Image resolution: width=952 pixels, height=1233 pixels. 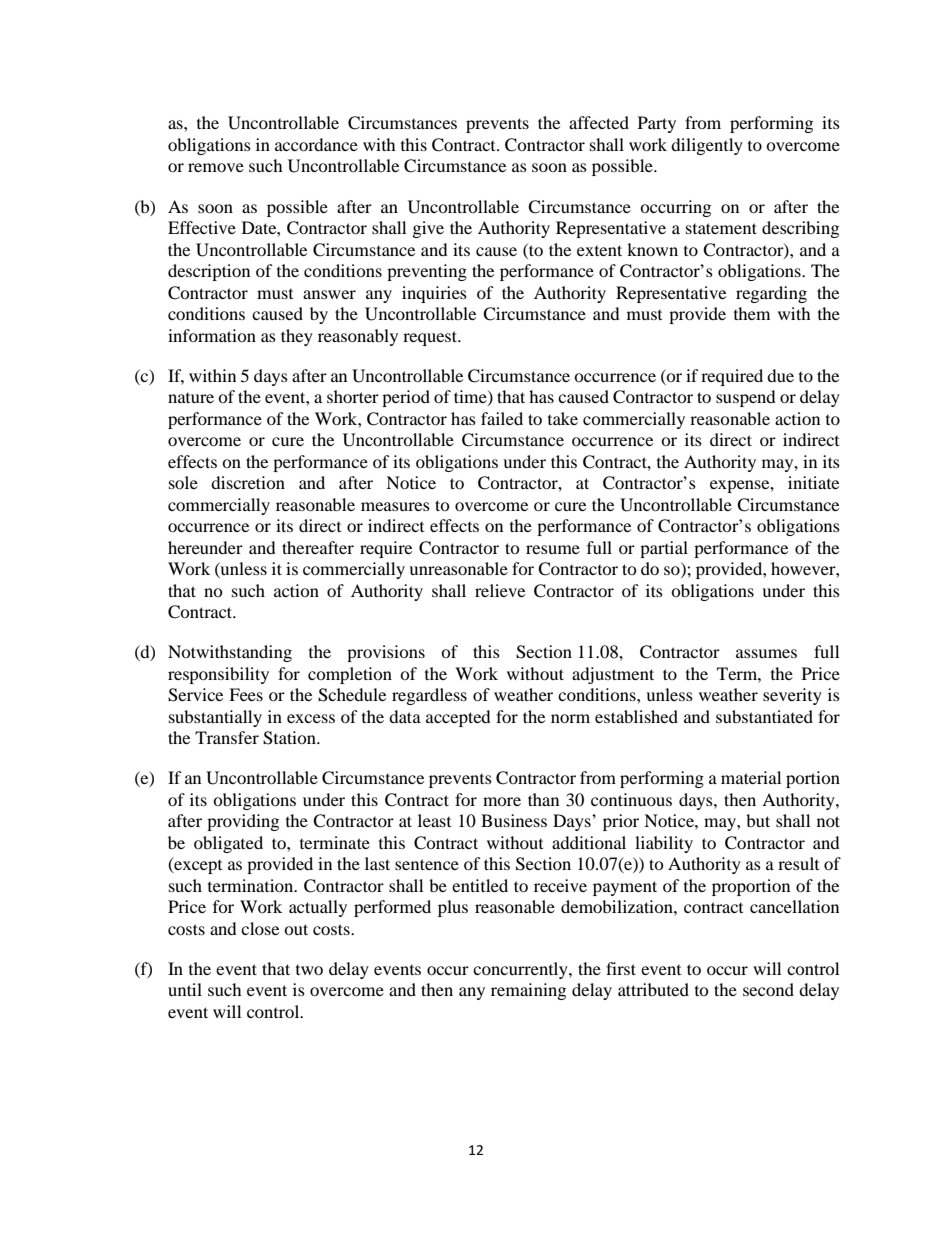 I want to click on second, so click(x=768, y=989).
